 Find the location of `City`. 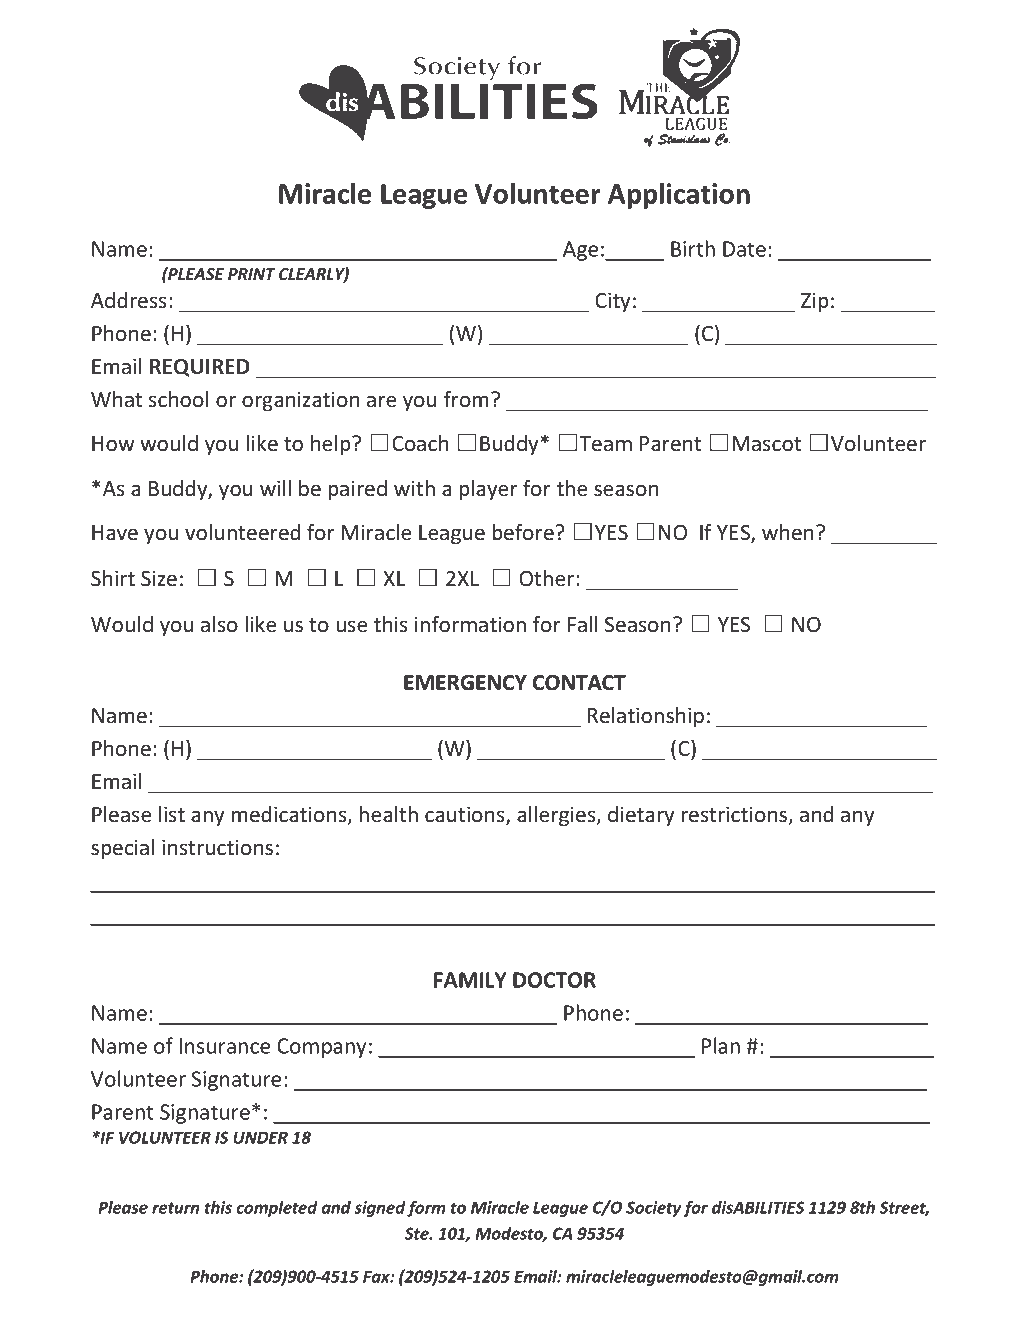

City is located at coordinates (612, 302).
